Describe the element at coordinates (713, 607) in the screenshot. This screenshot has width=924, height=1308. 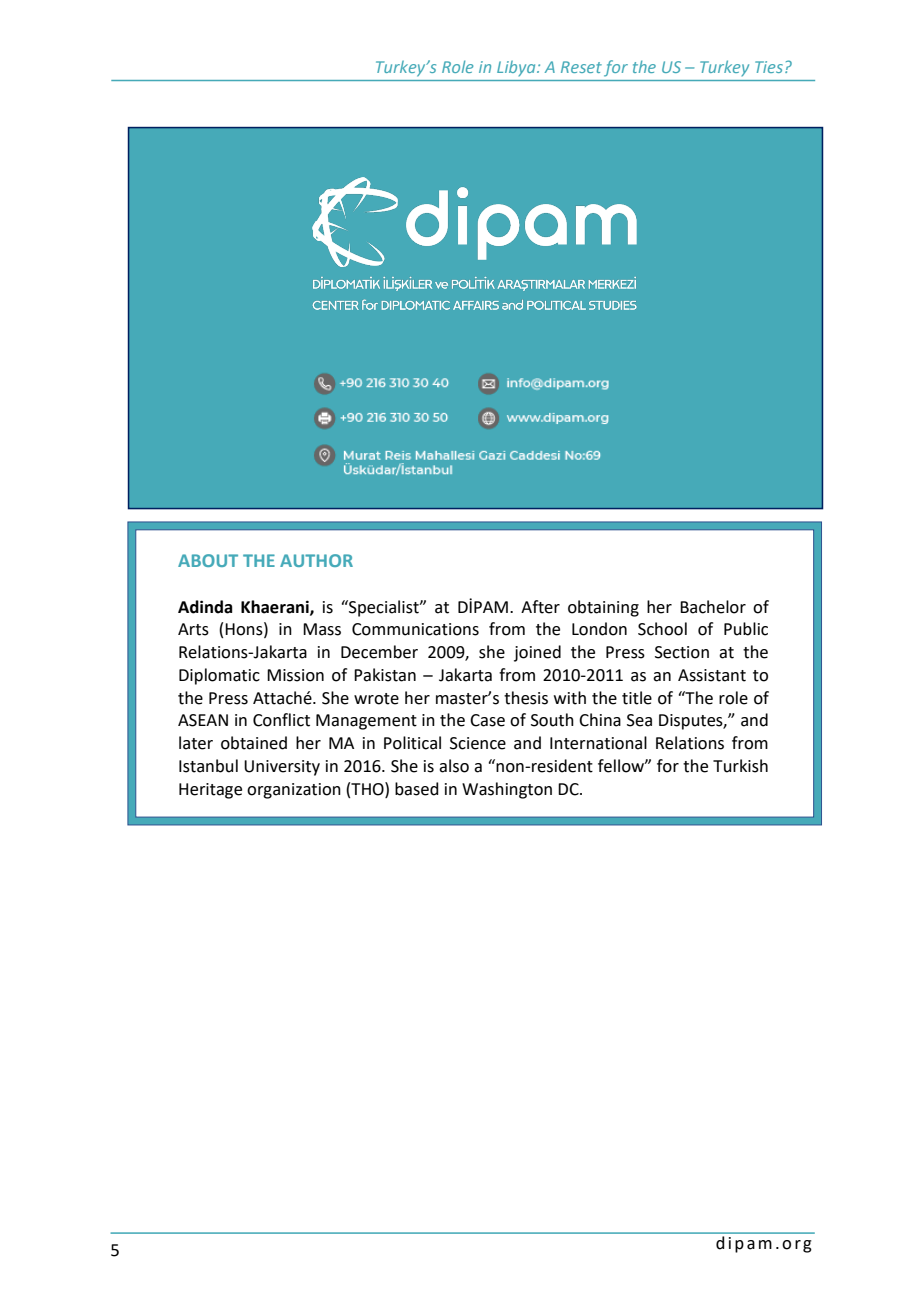
I see `Bachelor` at that location.
